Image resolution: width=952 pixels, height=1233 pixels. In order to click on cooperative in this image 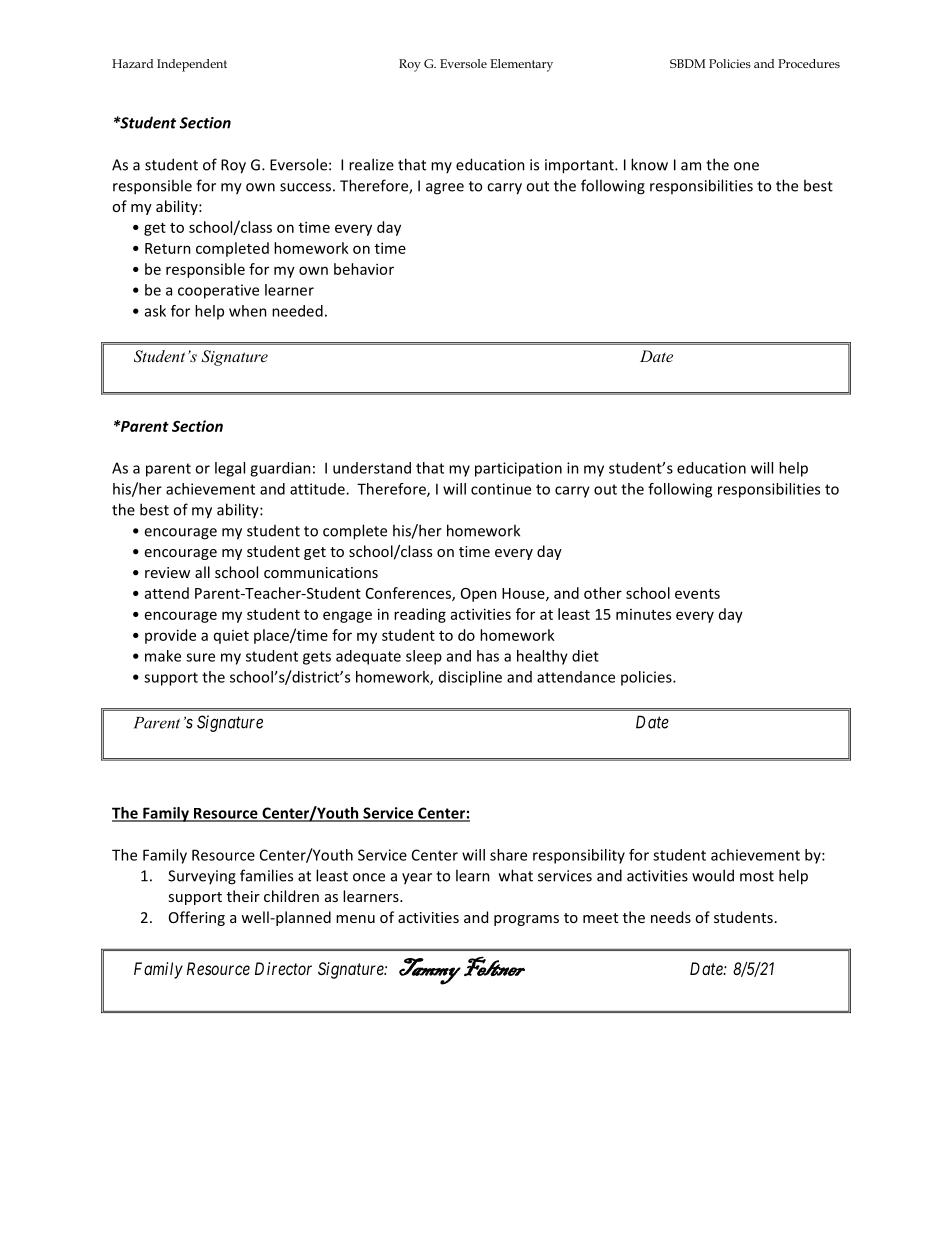, I will do `click(218, 291)`.
